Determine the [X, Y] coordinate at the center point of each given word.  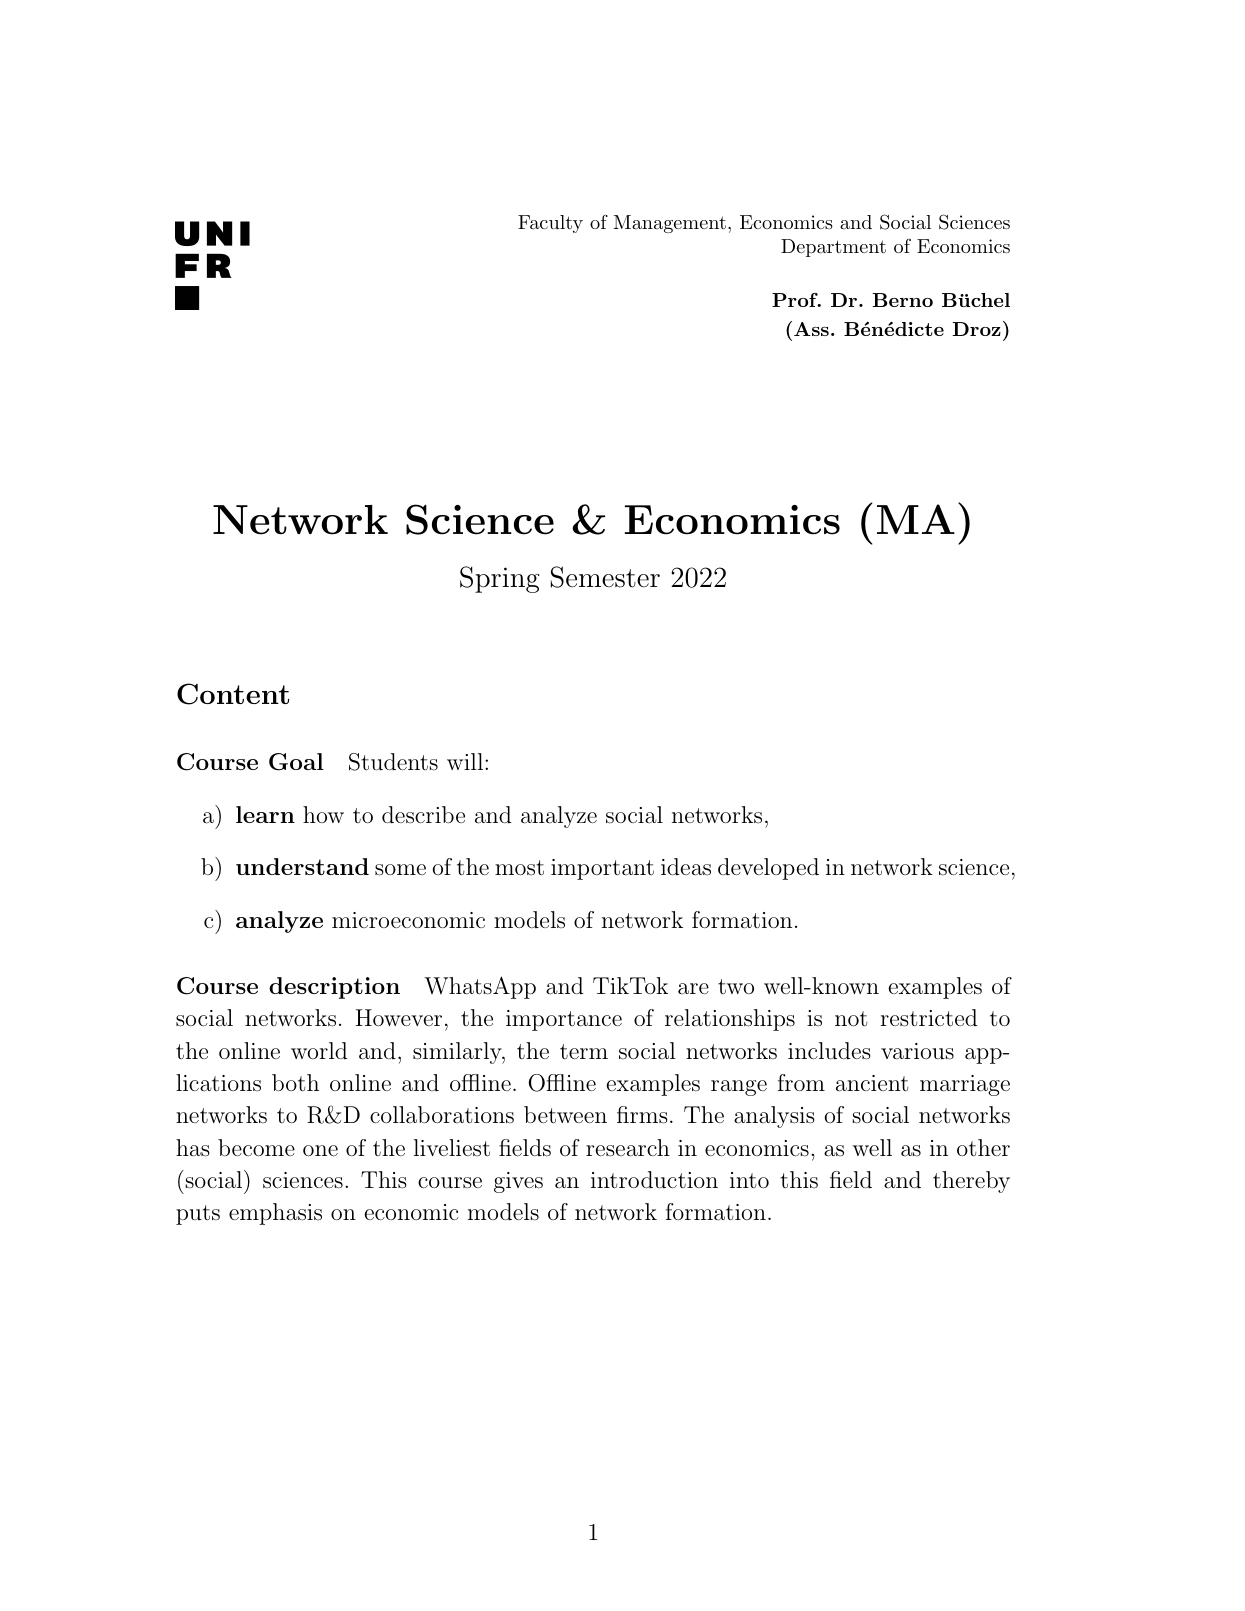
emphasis [275, 1214]
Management [670, 224]
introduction [654, 1180]
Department [833, 248]
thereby [971, 1182]
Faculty [550, 224]
